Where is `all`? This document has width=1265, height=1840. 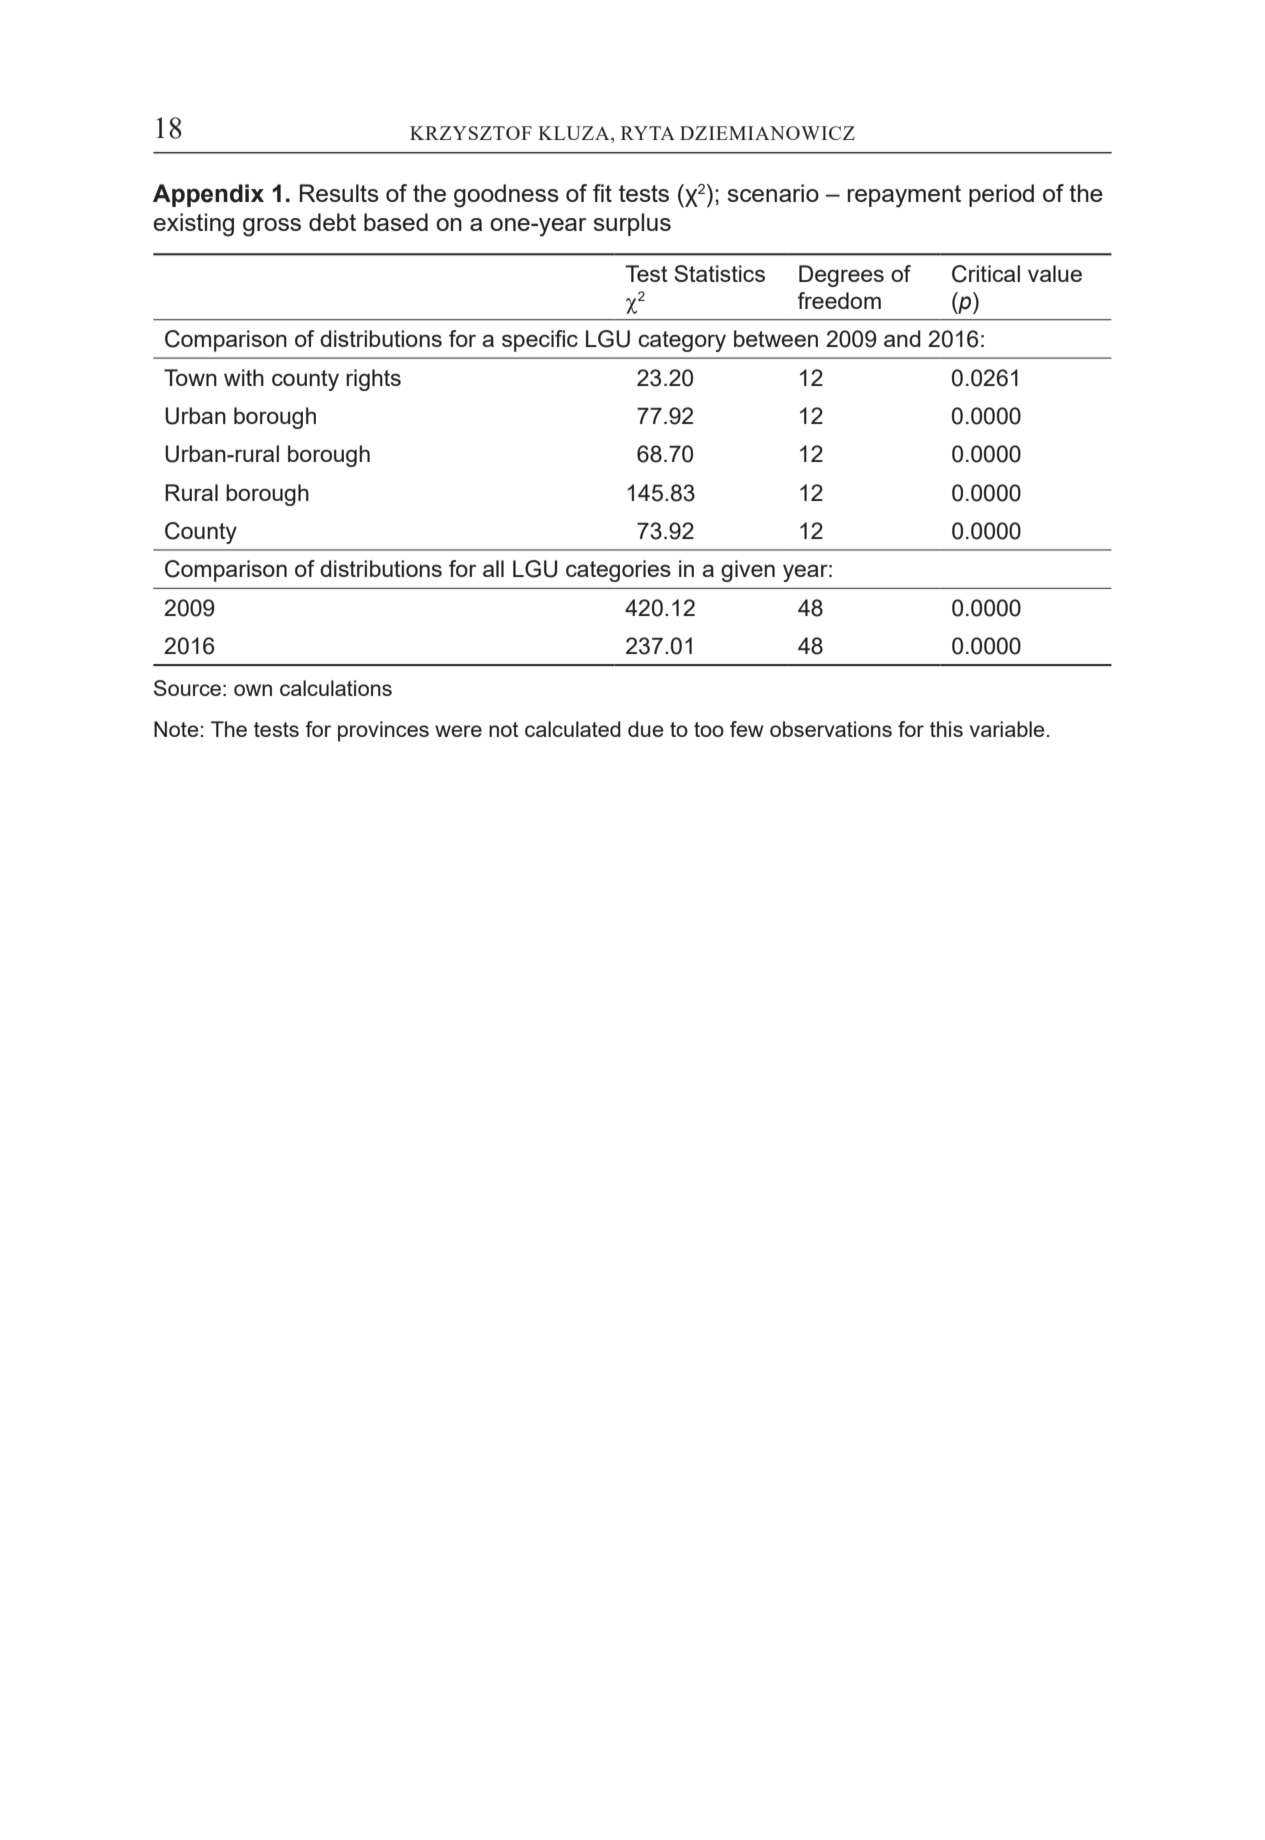 all is located at coordinates (493, 568).
